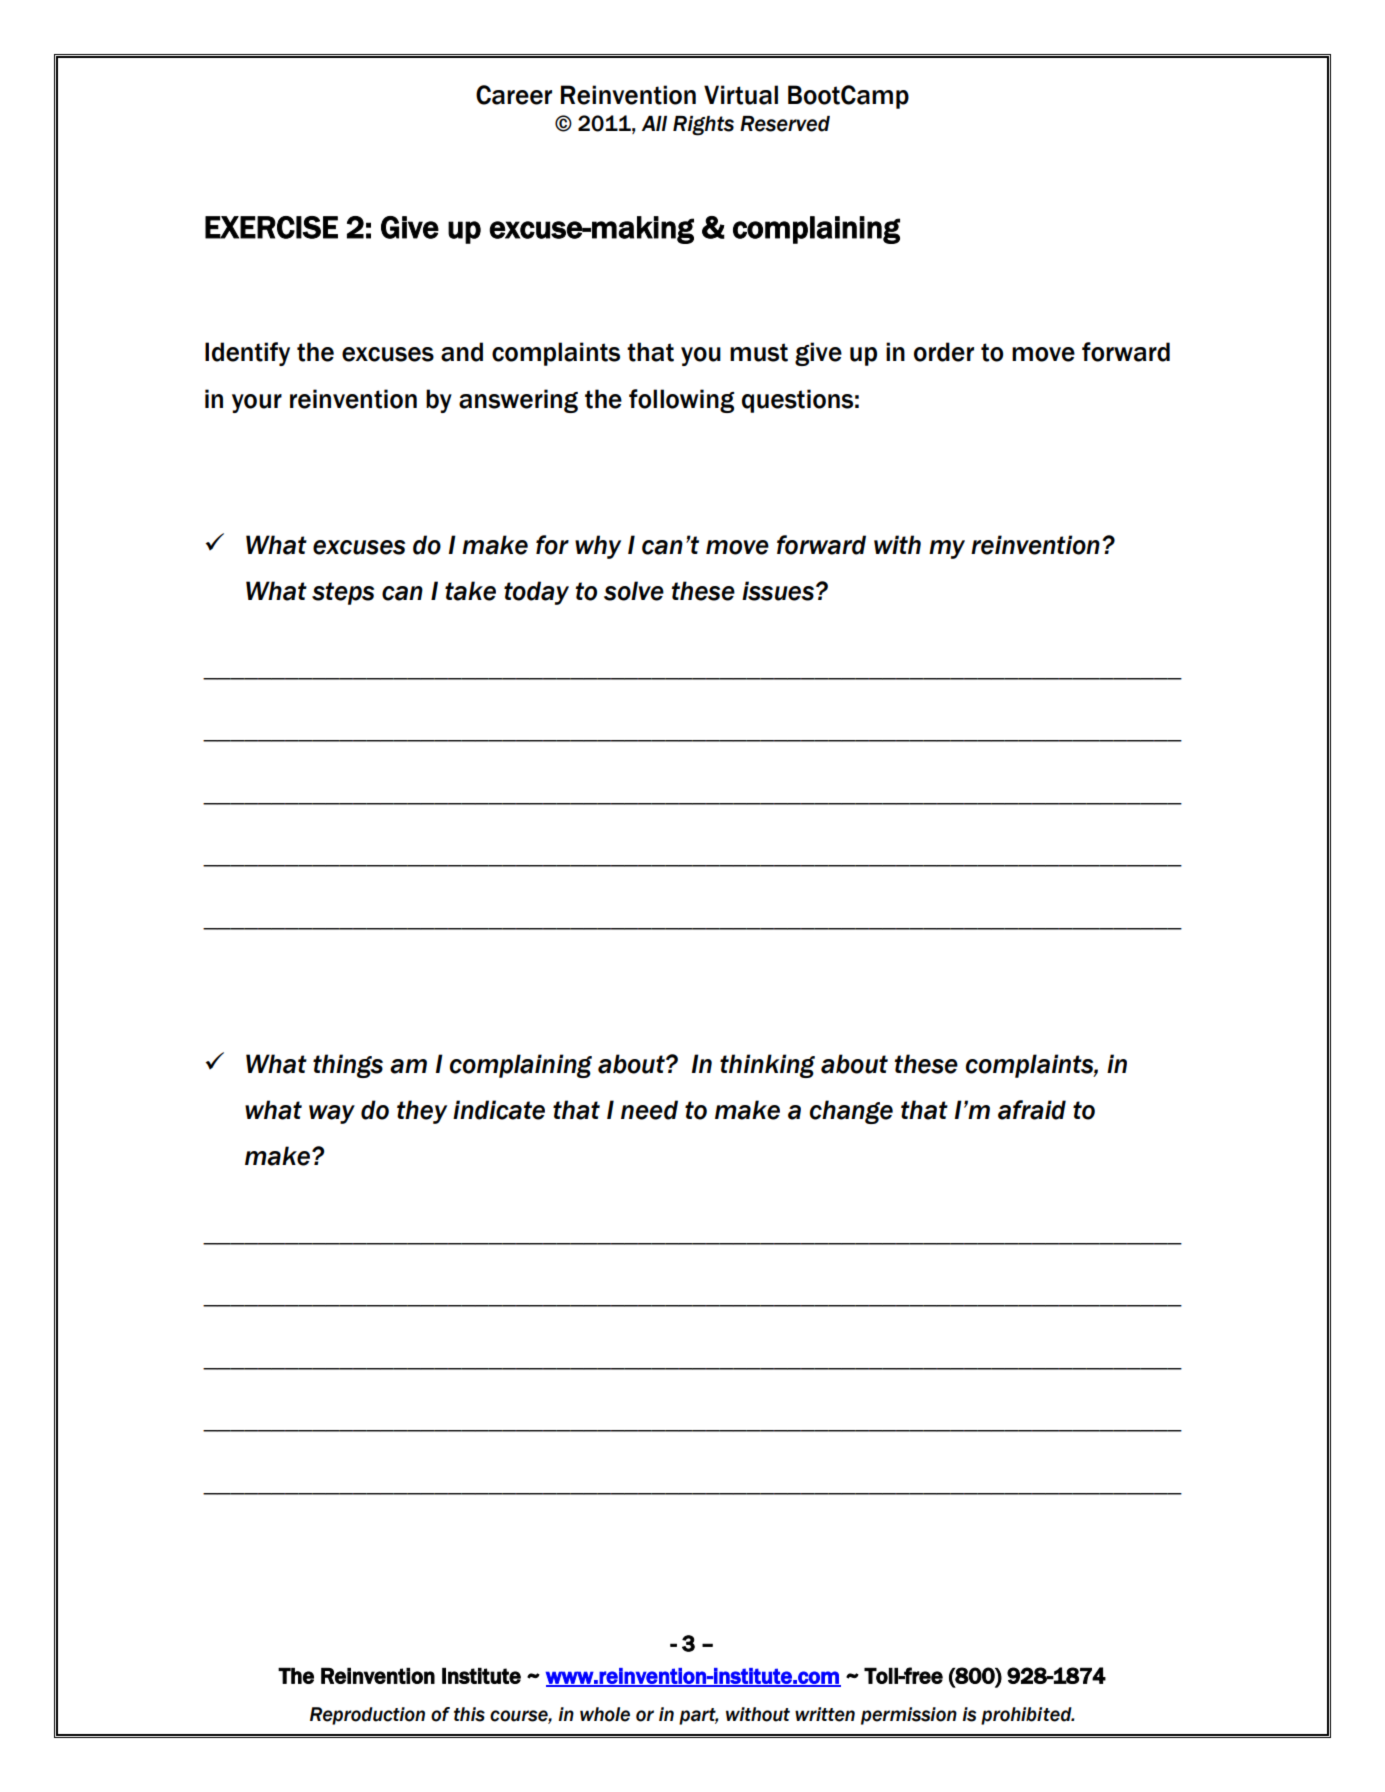 The height and width of the image is (1792, 1385). Describe the element at coordinates (605, 1714) in the image. I see `whole` at that location.
